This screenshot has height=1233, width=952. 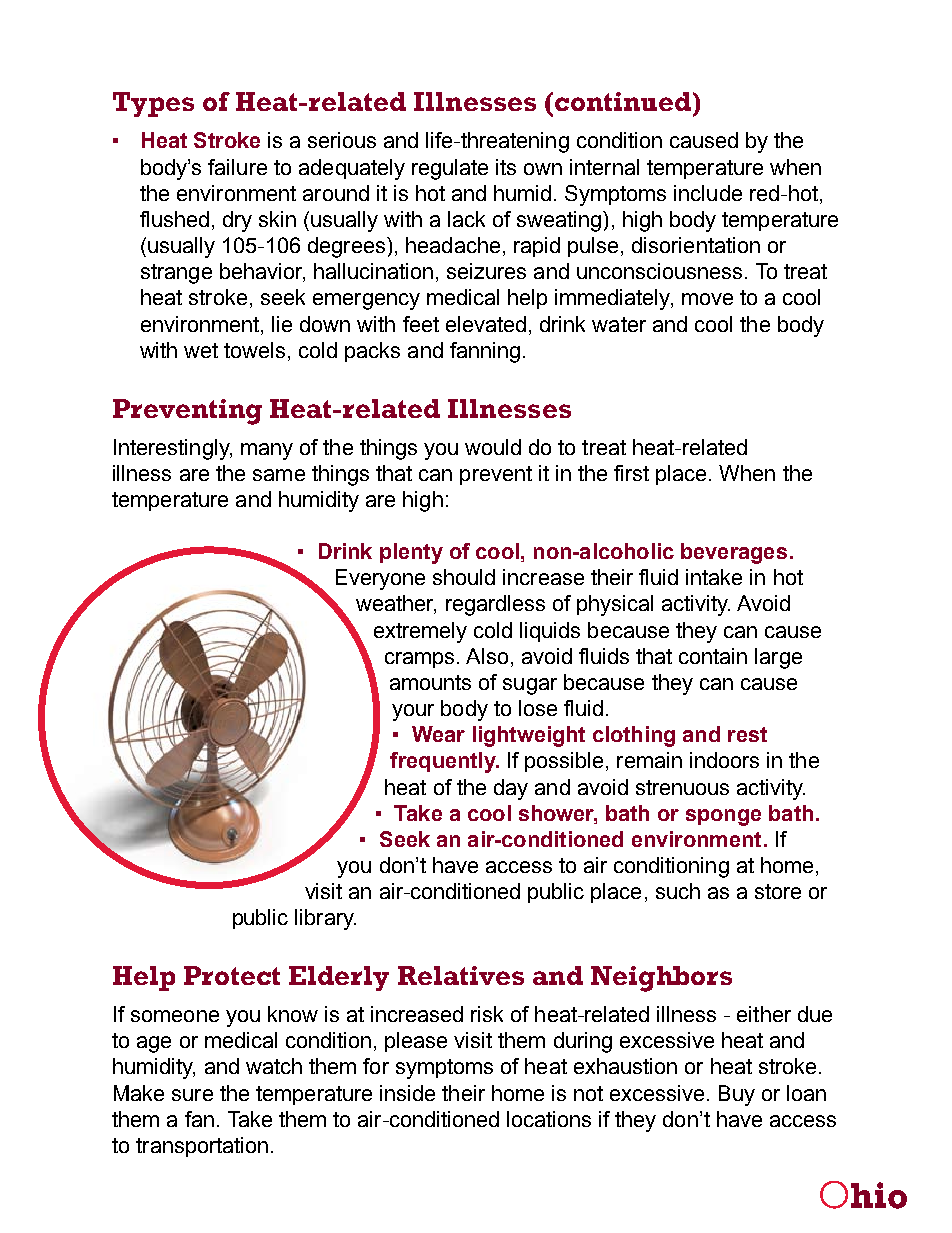 What do you see at coordinates (202, 1147) in the screenshot?
I see `transportation` at bounding box center [202, 1147].
